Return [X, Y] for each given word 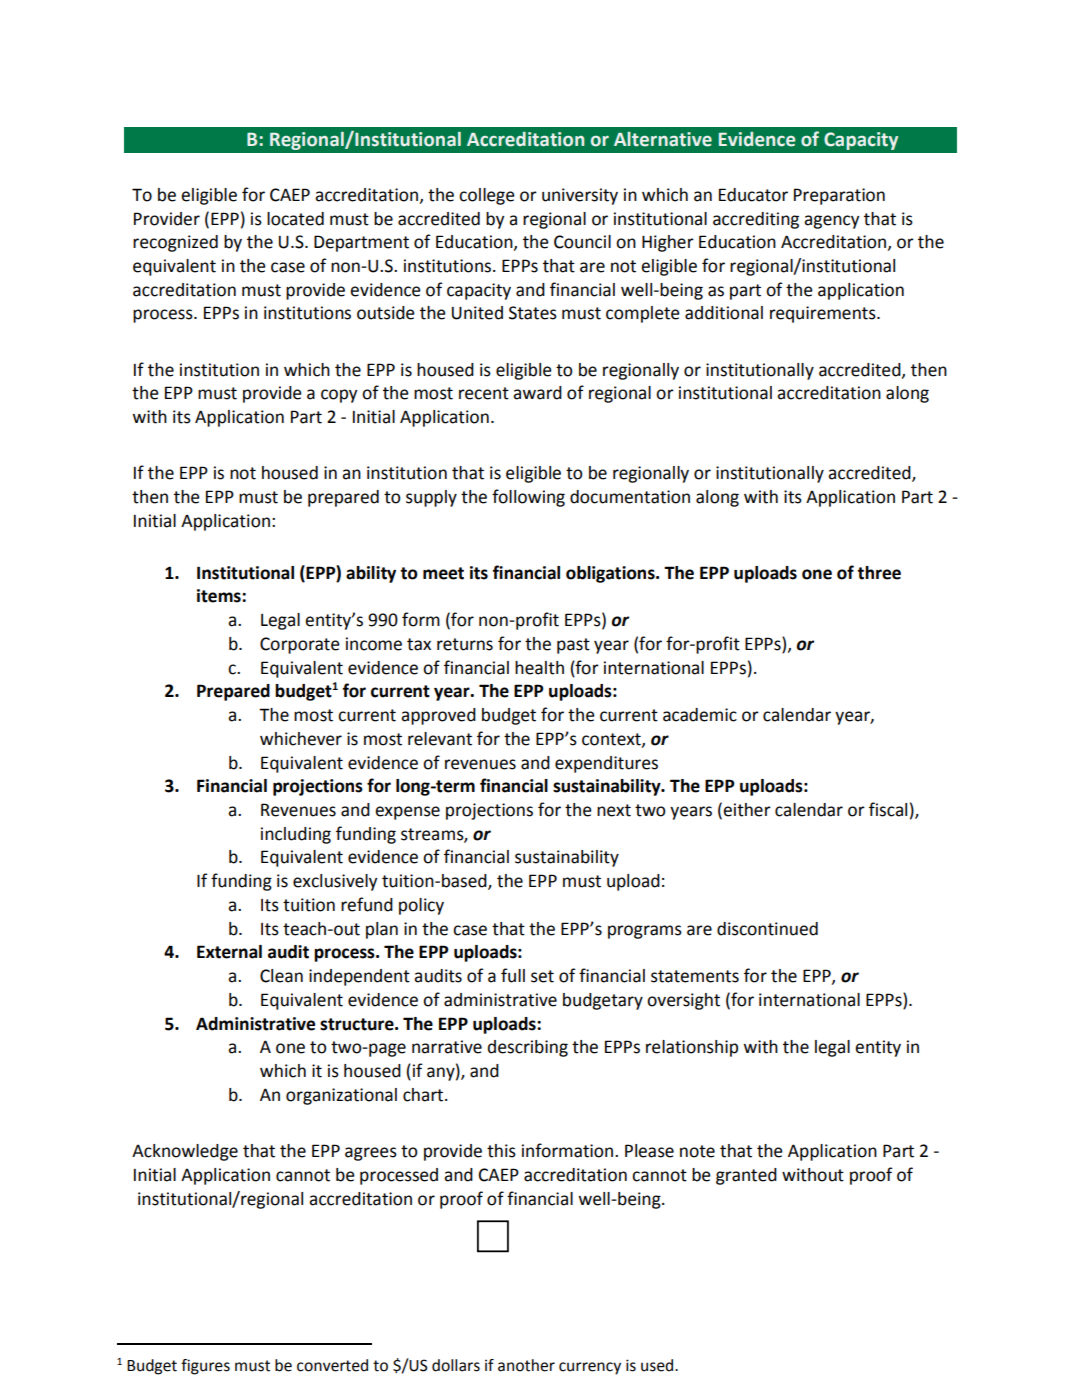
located [295, 219]
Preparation [839, 196]
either [747, 810]
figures [205, 1367]
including [296, 835]
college [487, 196]
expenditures [606, 764]
